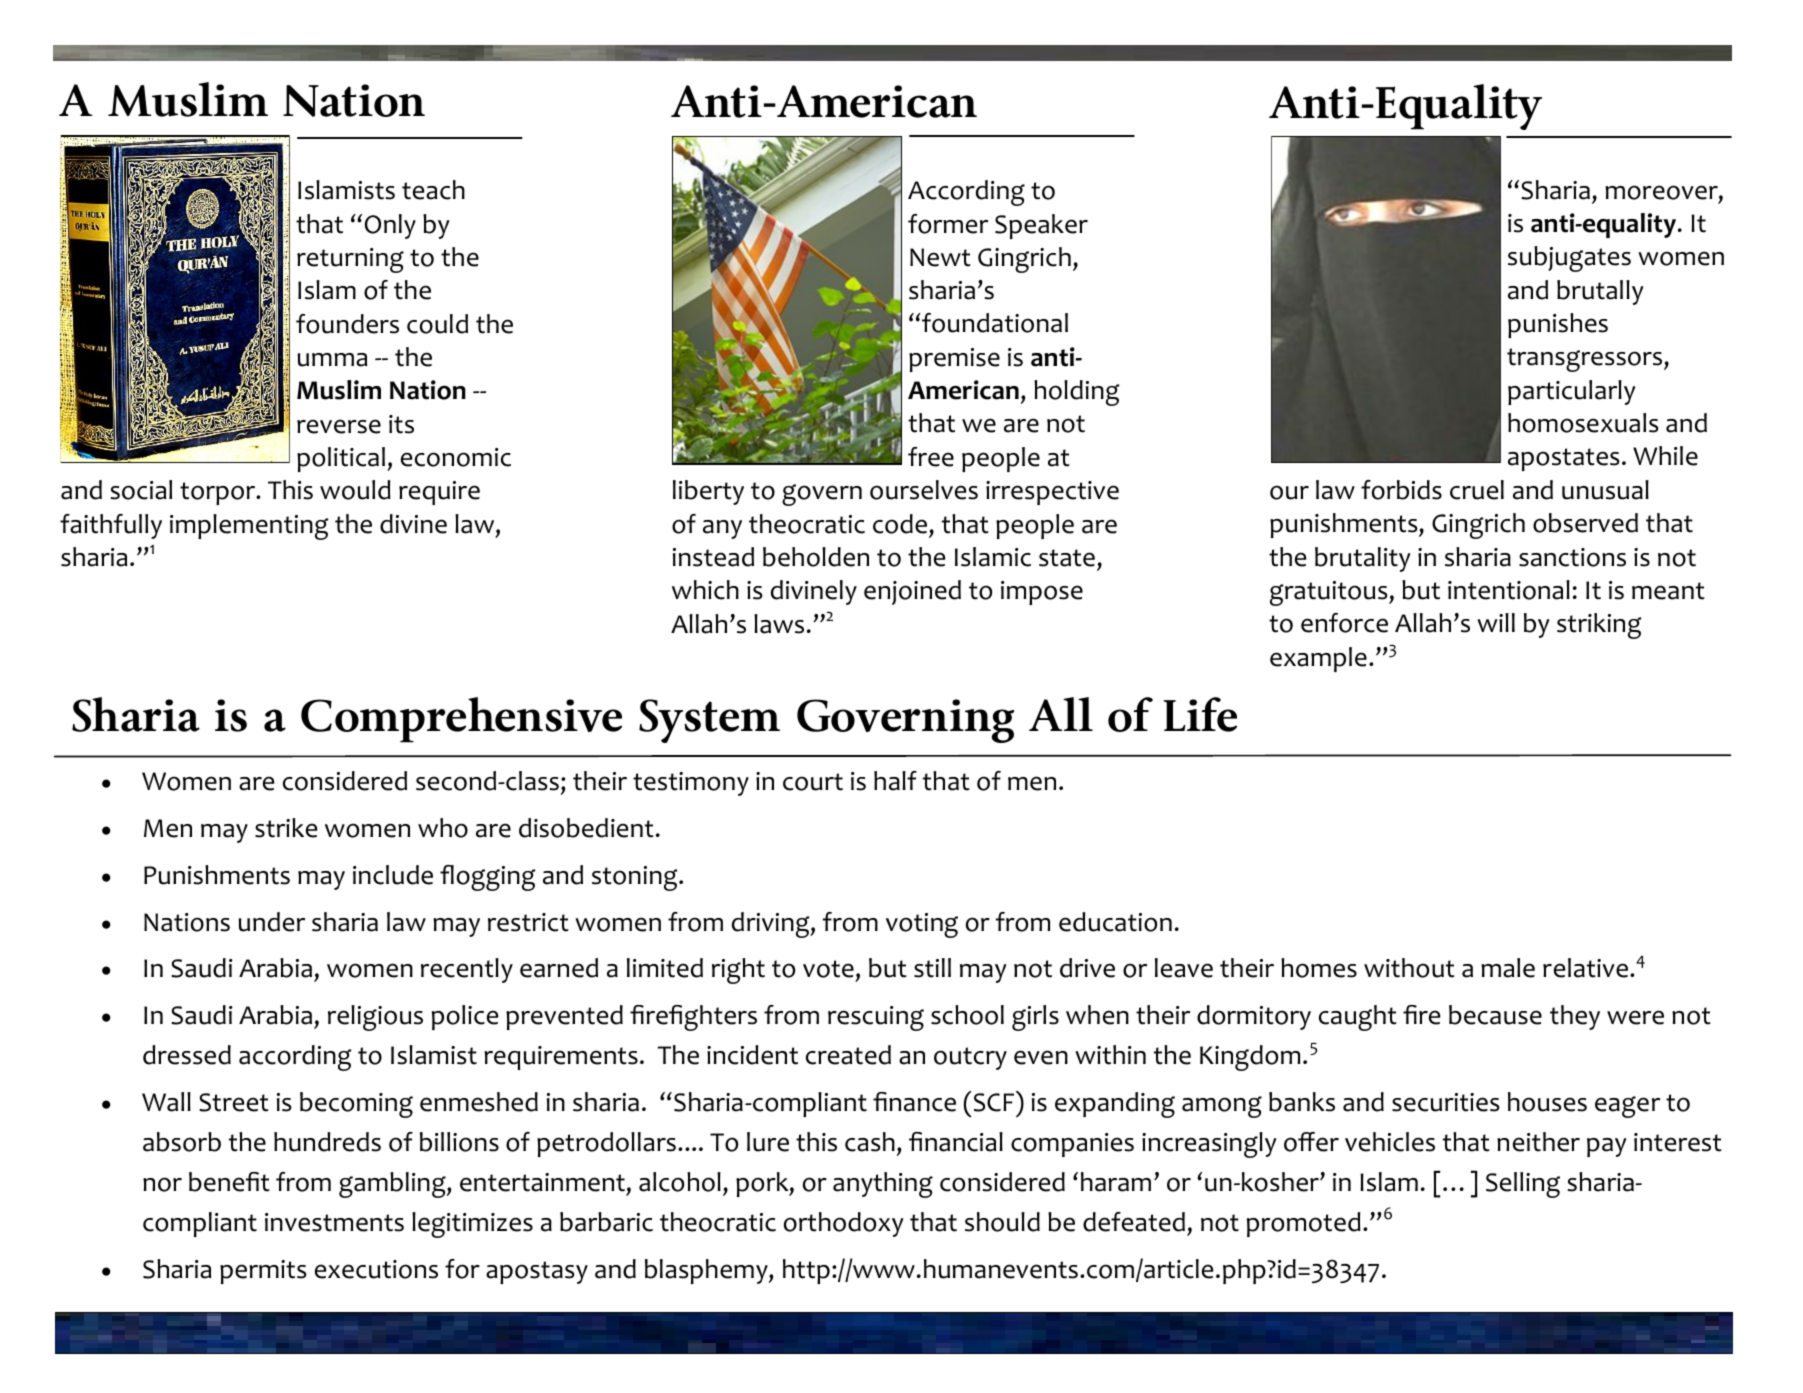 The image size is (1803, 1393). Describe the element at coordinates (948, 224) in the screenshot. I see `former` at that location.
